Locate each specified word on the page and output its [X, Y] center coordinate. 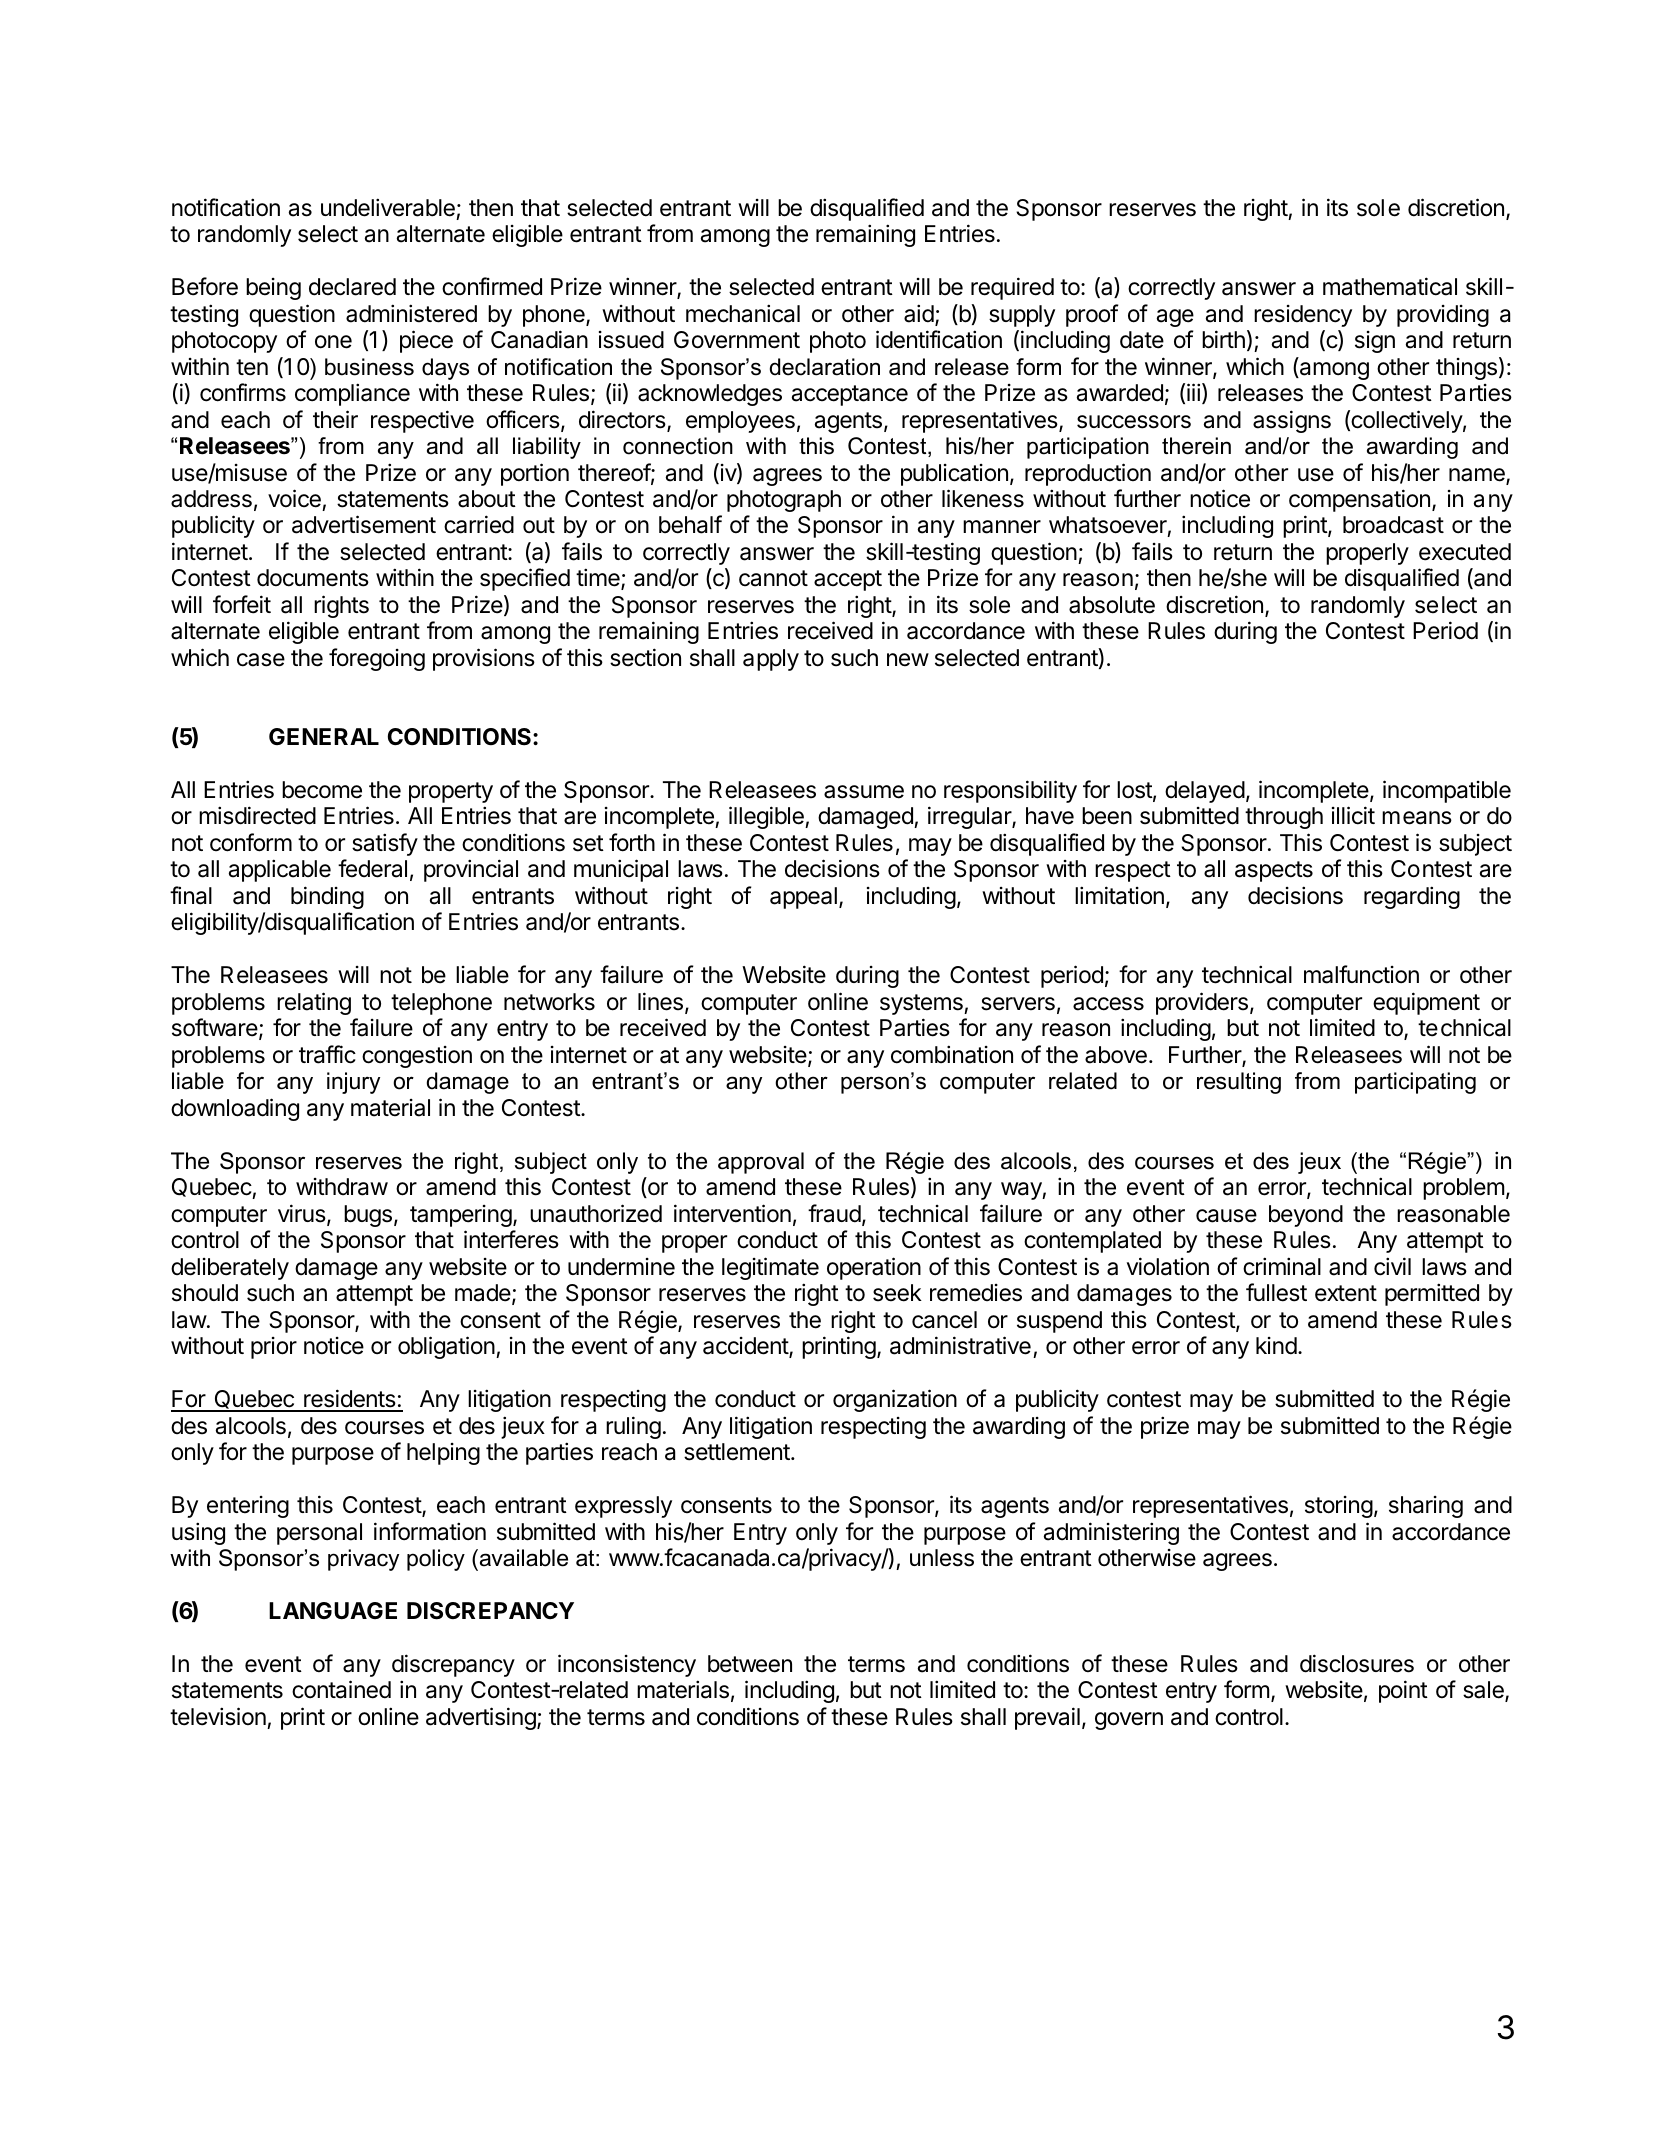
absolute [1112, 605]
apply [771, 660]
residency [1303, 316]
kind [1276, 1346]
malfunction [1361, 974]
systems [922, 1004]
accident [746, 1347]
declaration [825, 367]
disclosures [1357, 1663]
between [750, 1664]
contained [341, 1689]
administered [411, 313]
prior [274, 1348]
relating [314, 1003]
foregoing [377, 659]
